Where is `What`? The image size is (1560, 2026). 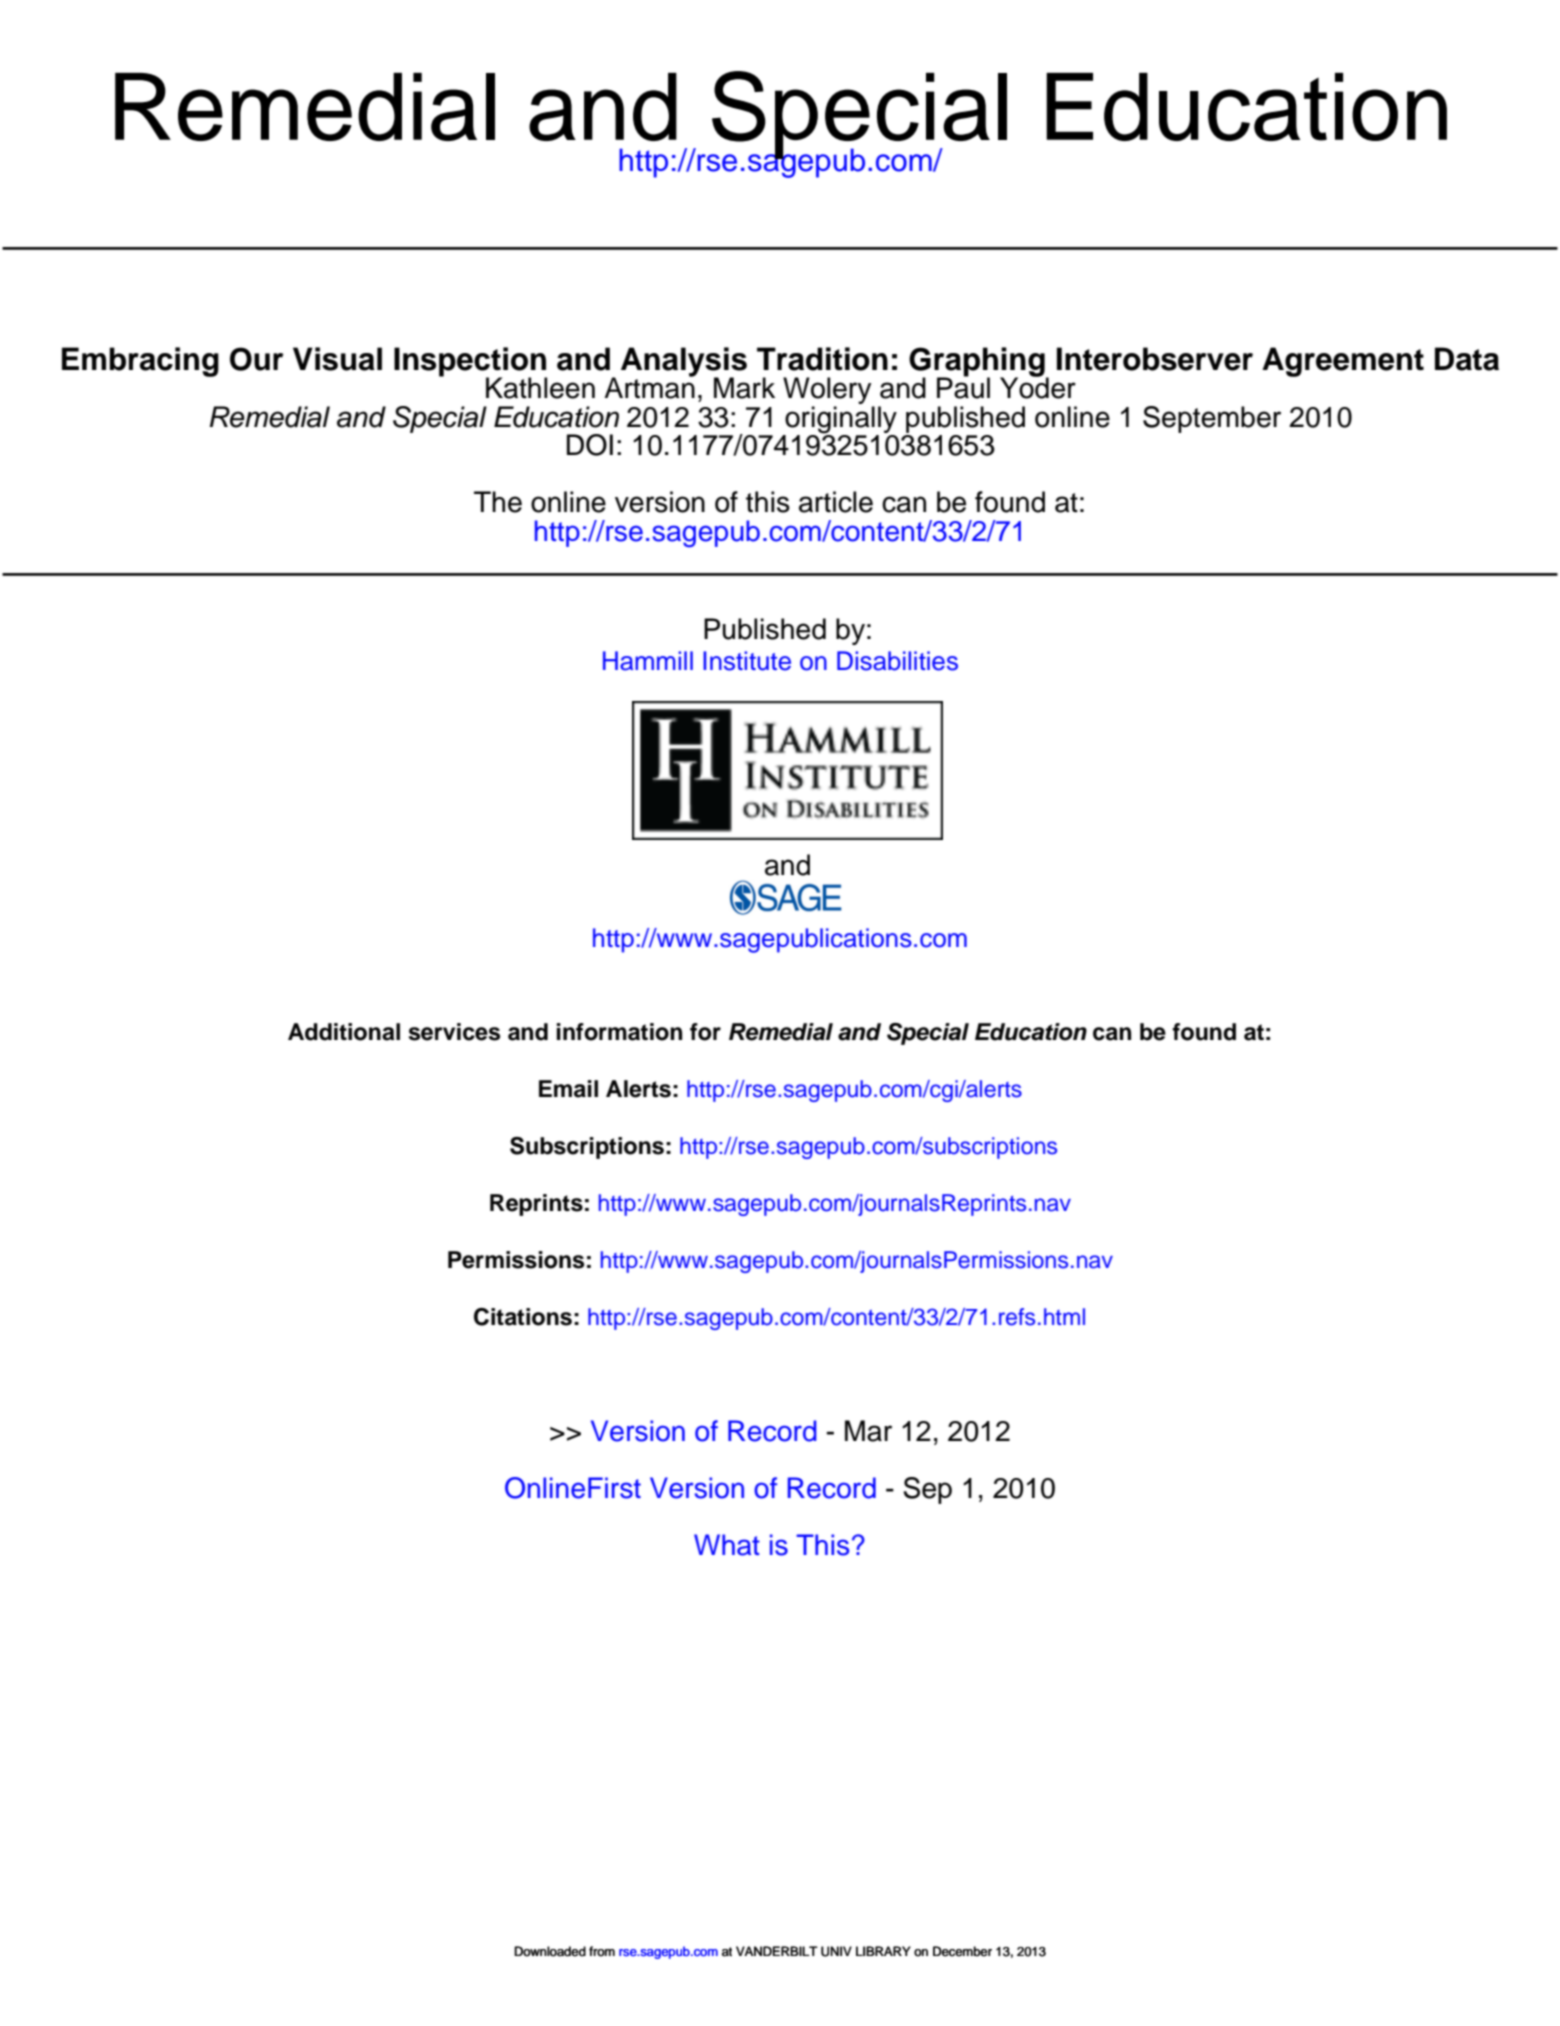
What is located at coordinates (727, 1545).
